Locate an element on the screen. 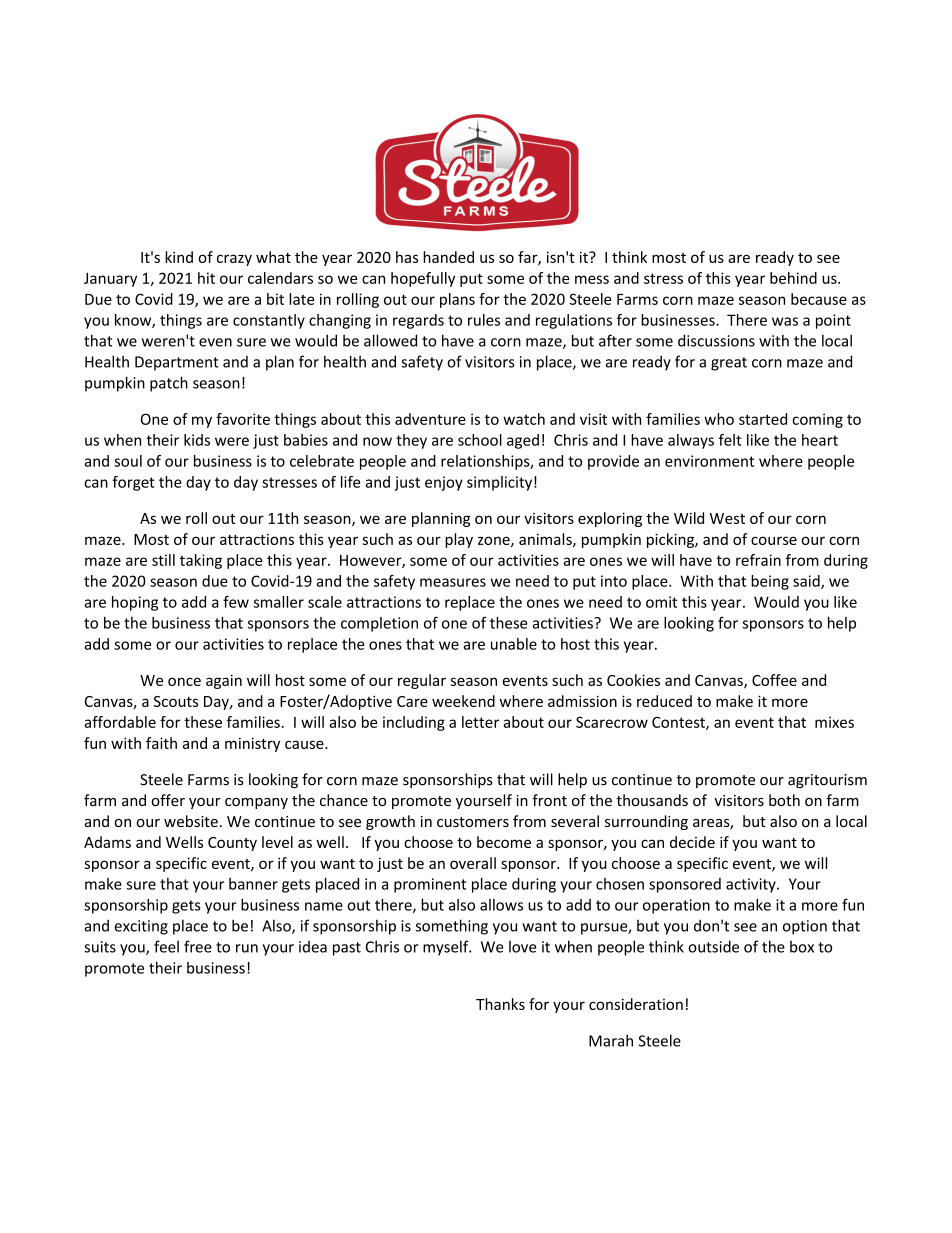 Image resolution: width=952 pixels, height=1233 pixels. free is located at coordinates (198, 946).
